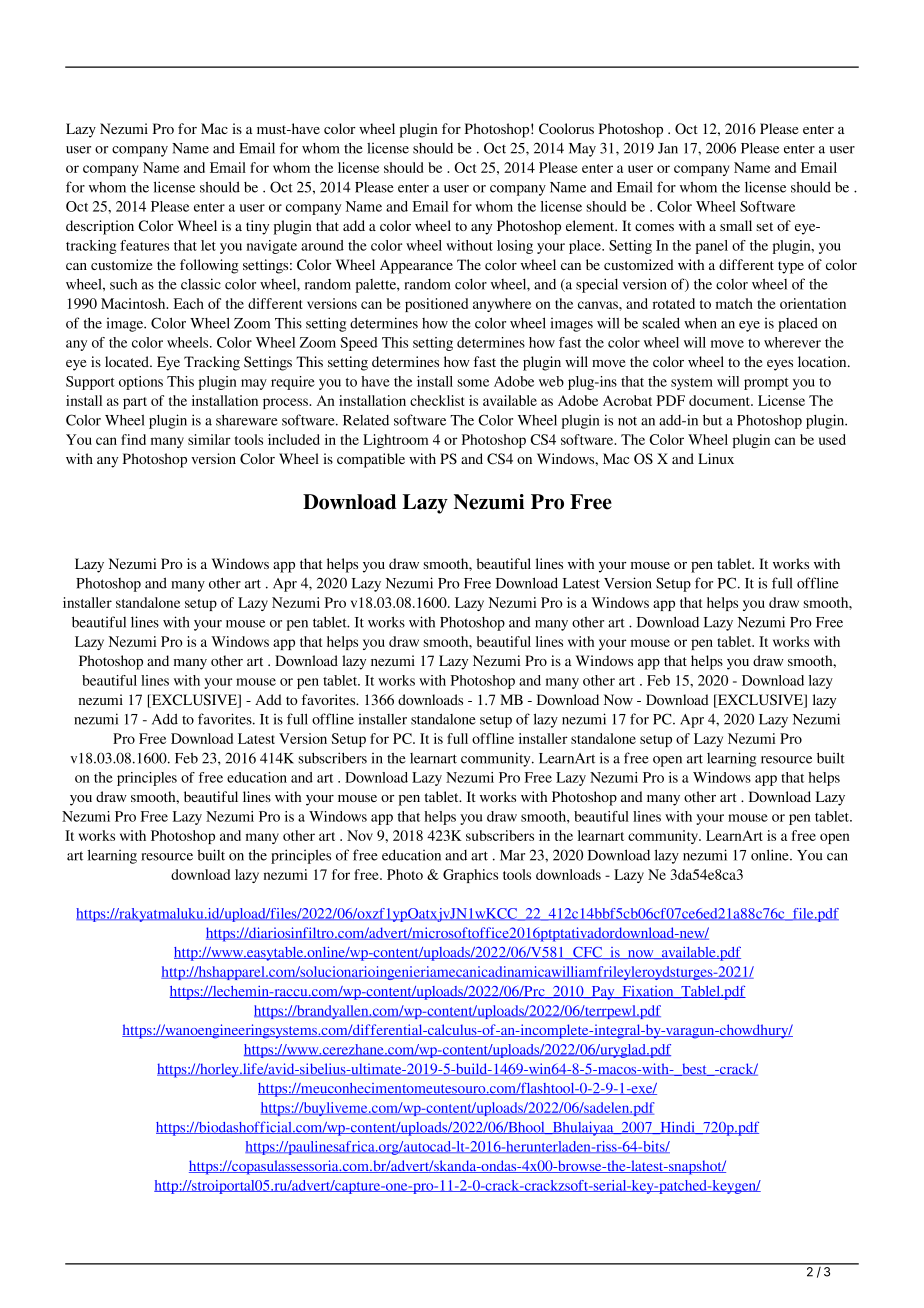 This screenshot has height=1308, width=924. Describe the element at coordinates (209, 439) in the screenshot. I see `similar` at that location.
